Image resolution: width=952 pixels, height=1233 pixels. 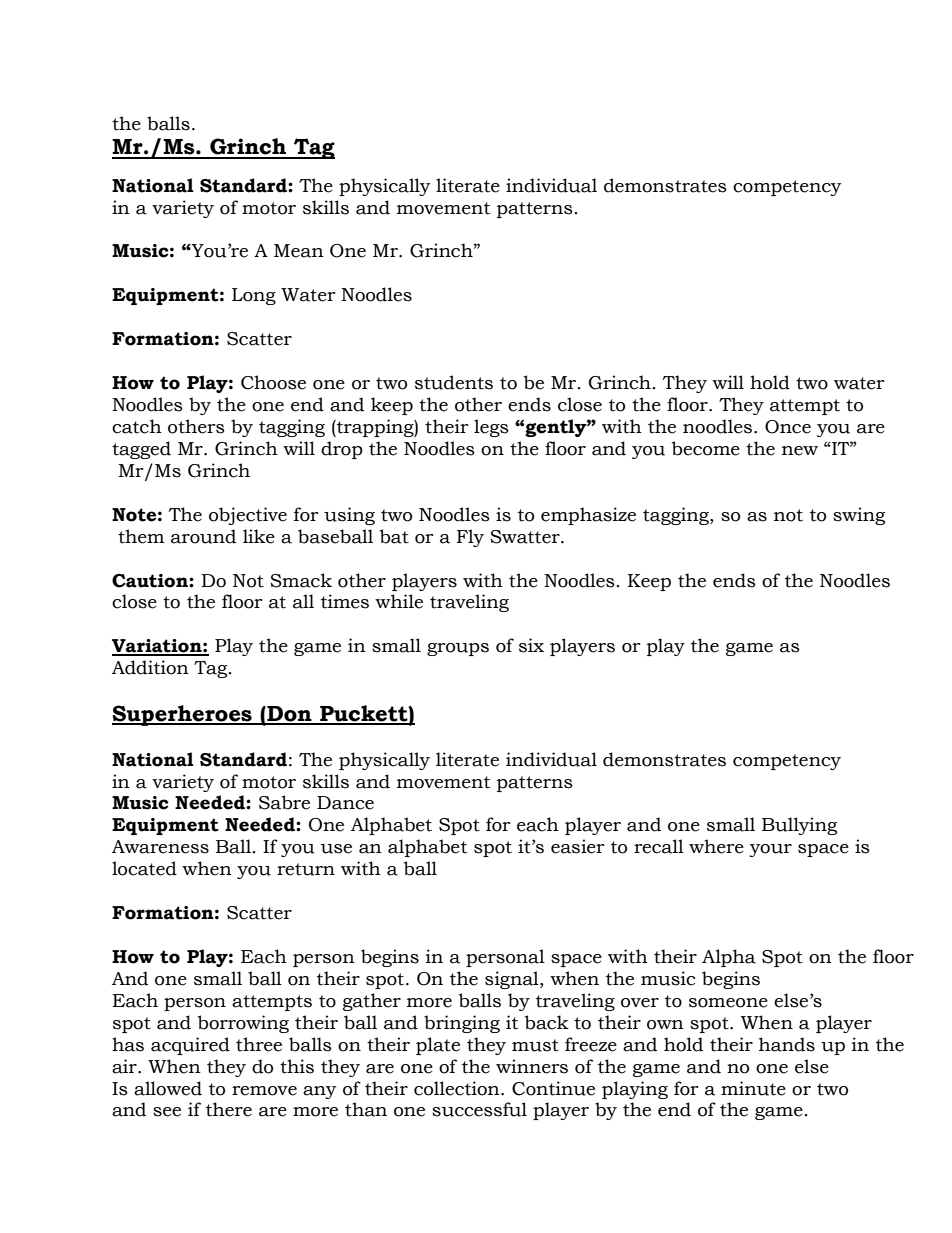 What do you see at coordinates (254, 296) in the screenshot?
I see `Long` at bounding box center [254, 296].
